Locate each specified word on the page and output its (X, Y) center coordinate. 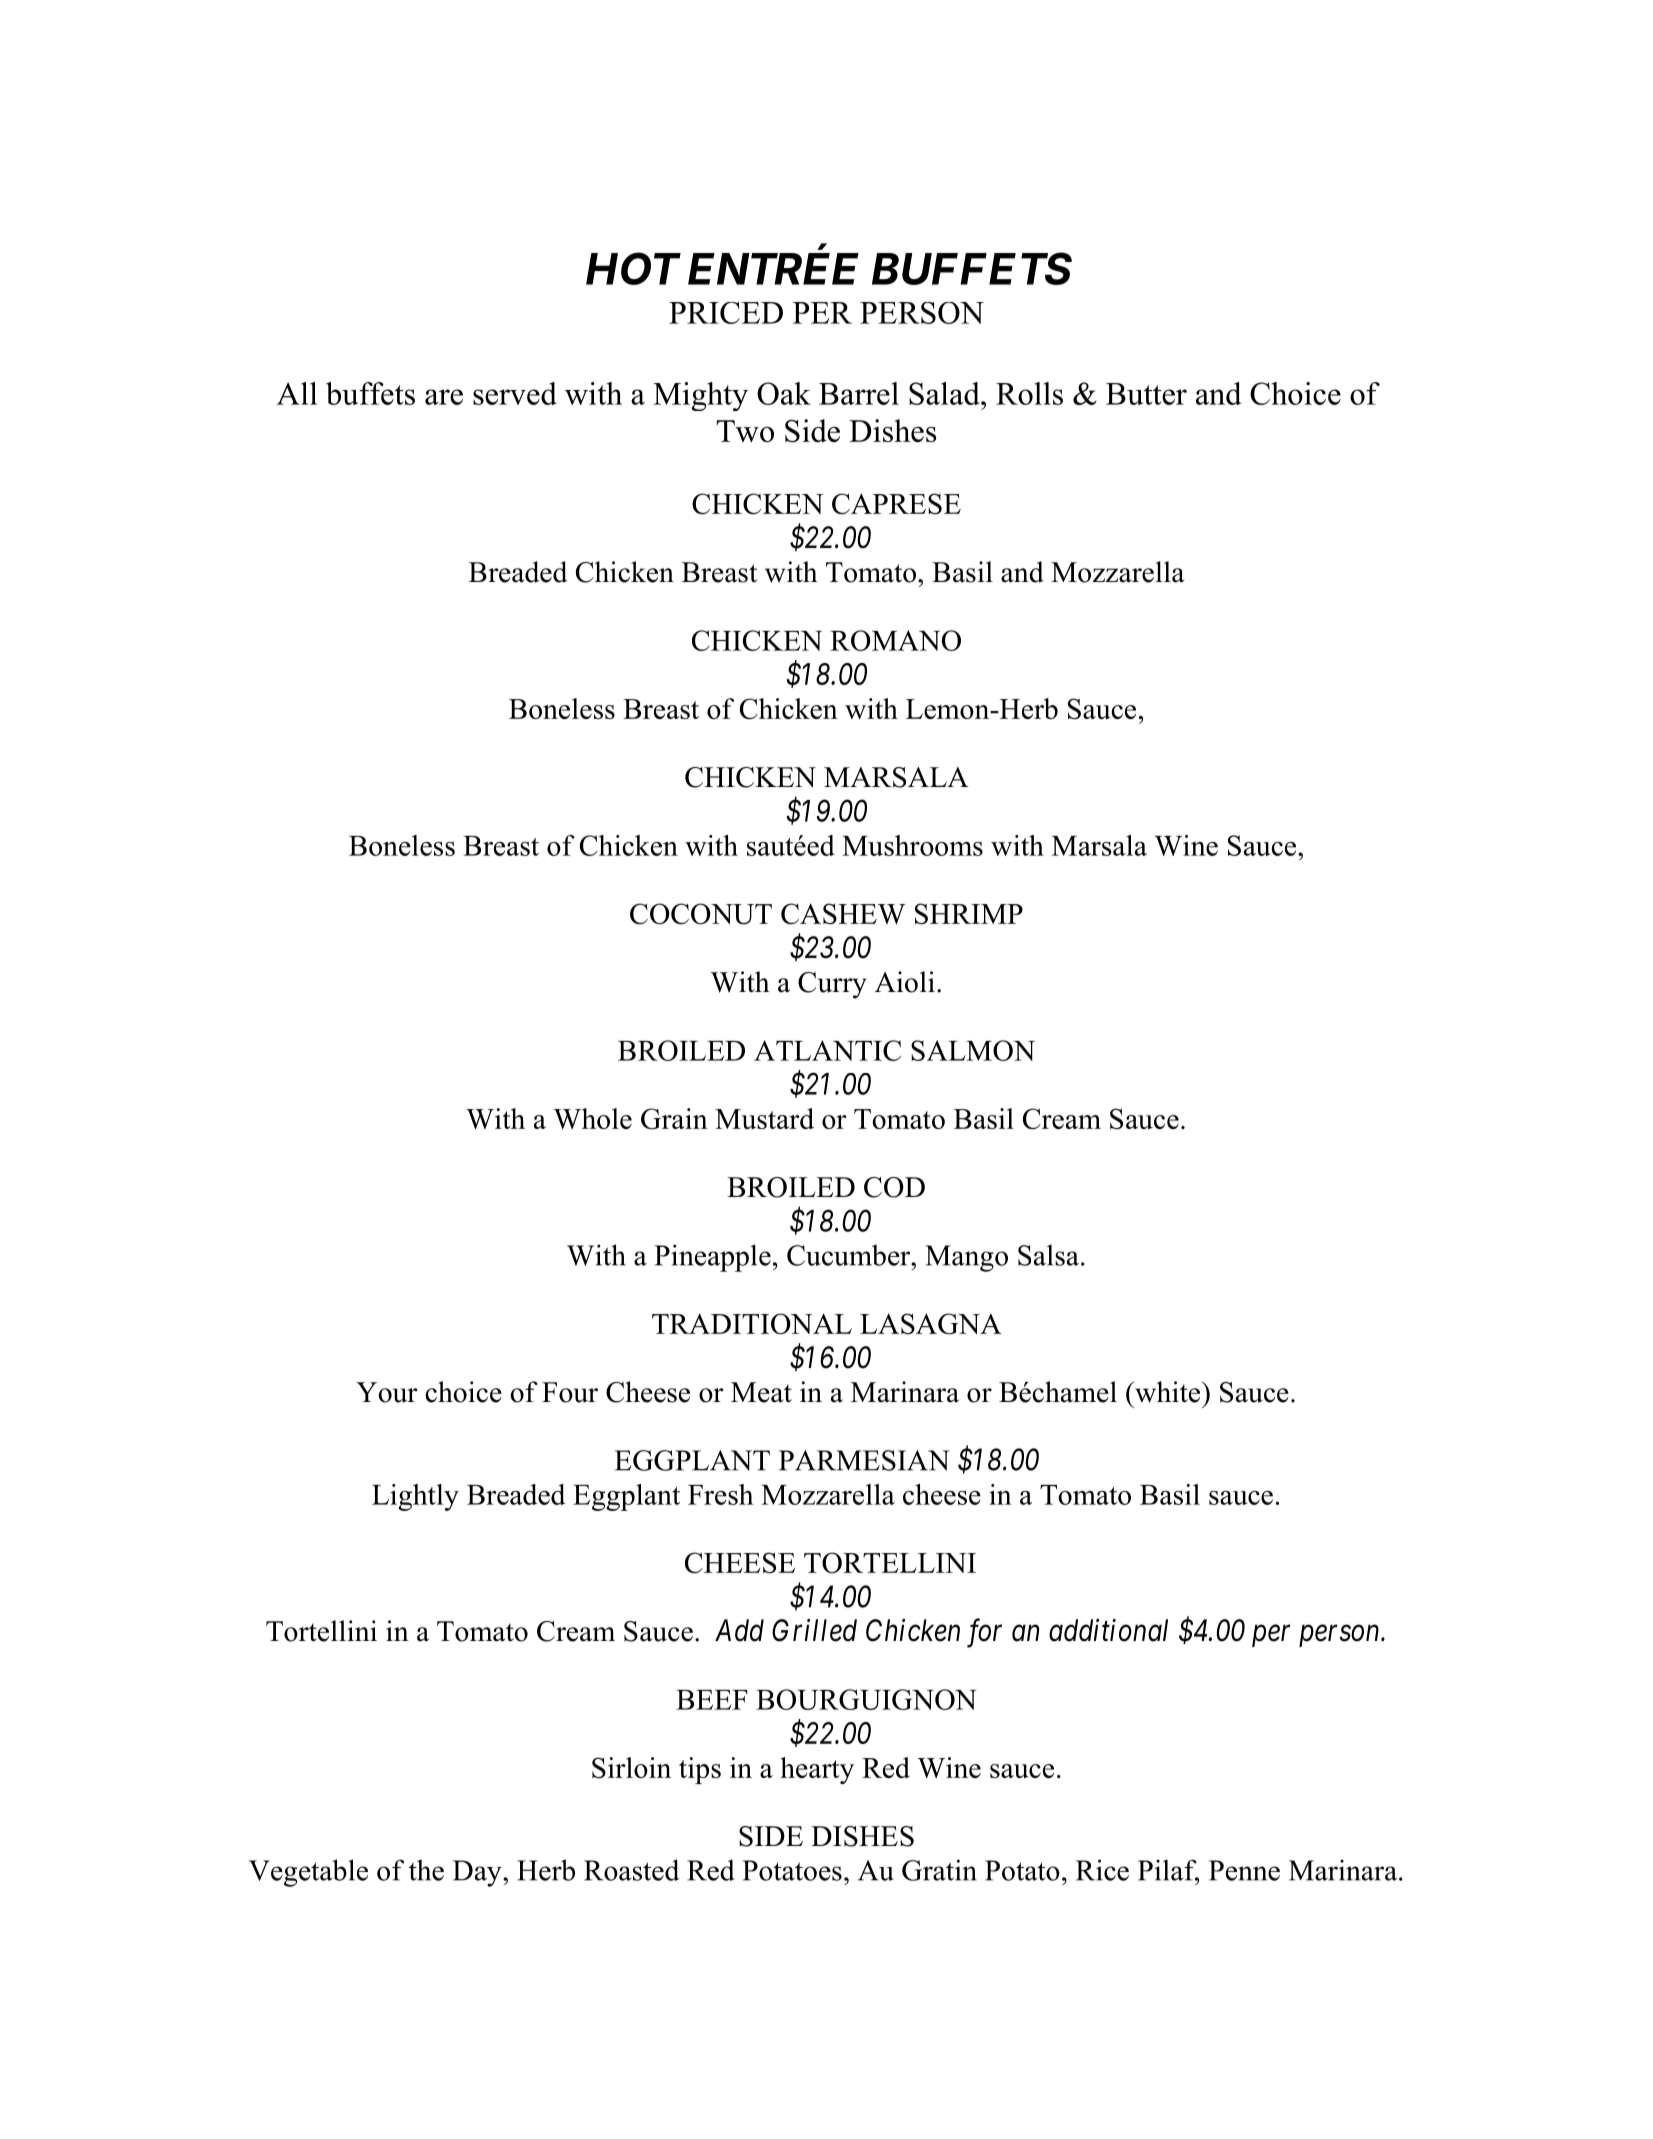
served (515, 393)
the (426, 1870)
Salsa (1048, 1255)
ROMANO (895, 640)
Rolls (1029, 393)
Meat (761, 1392)
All (297, 393)
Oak (784, 393)
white (1168, 1392)
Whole (592, 1118)
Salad (945, 393)
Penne (1244, 1870)
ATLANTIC (827, 1050)
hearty (817, 1770)
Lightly (415, 1497)
